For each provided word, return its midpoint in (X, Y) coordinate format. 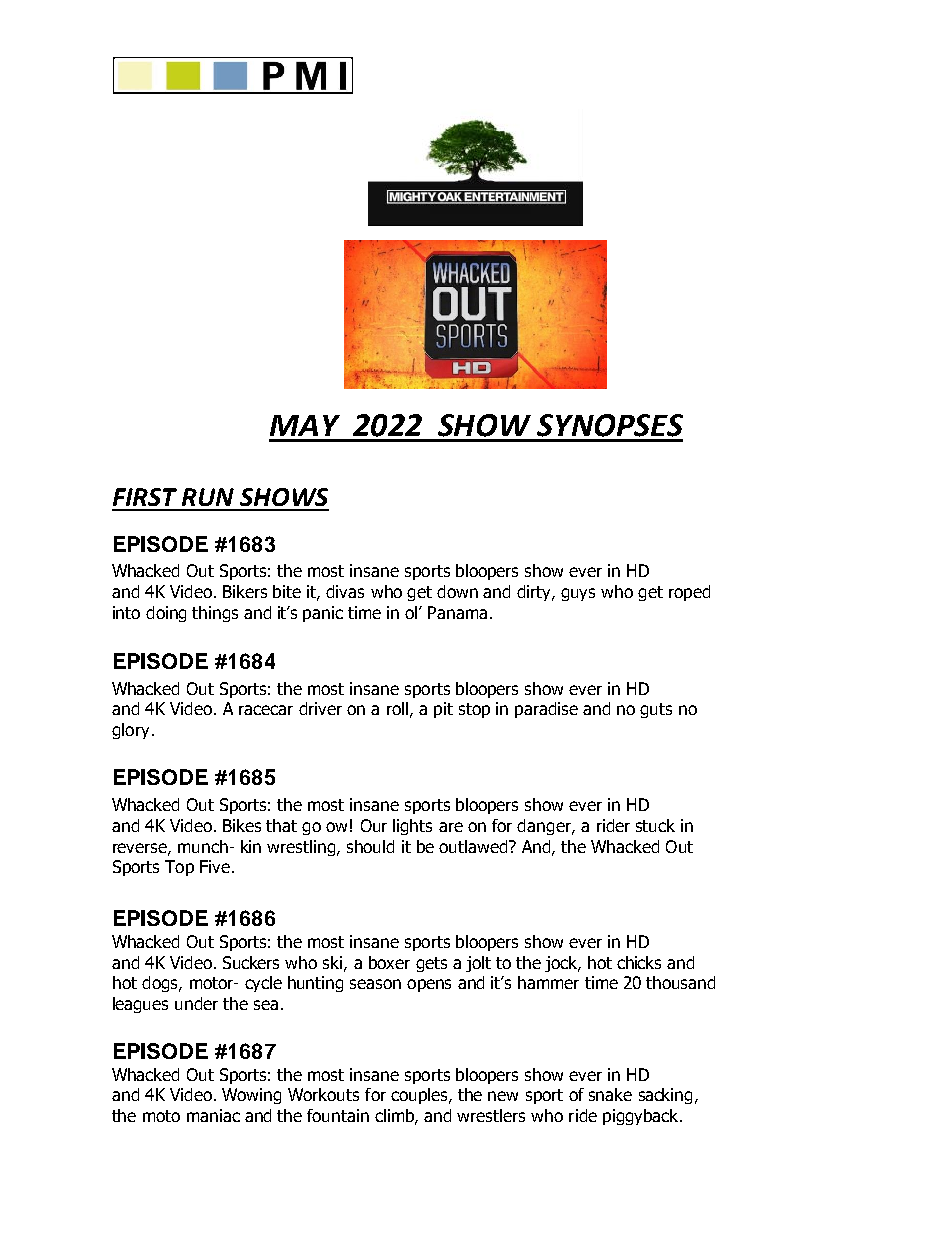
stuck (655, 825)
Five (215, 866)
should (370, 846)
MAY (305, 425)
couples (421, 1096)
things (215, 614)
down (457, 591)
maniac (213, 1115)
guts (656, 710)
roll (397, 708)
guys (578, 594)
